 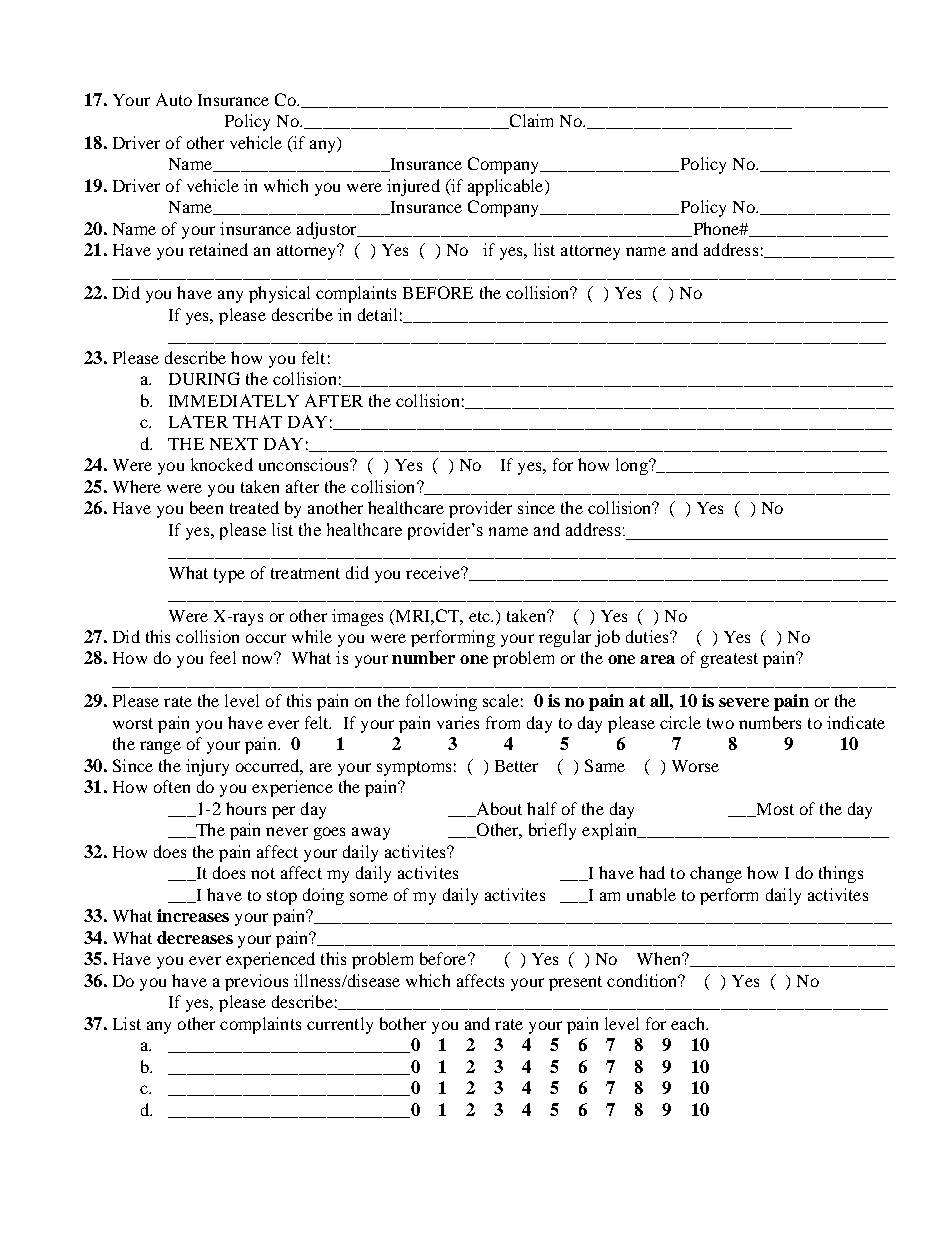 I want to click on physical, so click(x=279, y=294).
